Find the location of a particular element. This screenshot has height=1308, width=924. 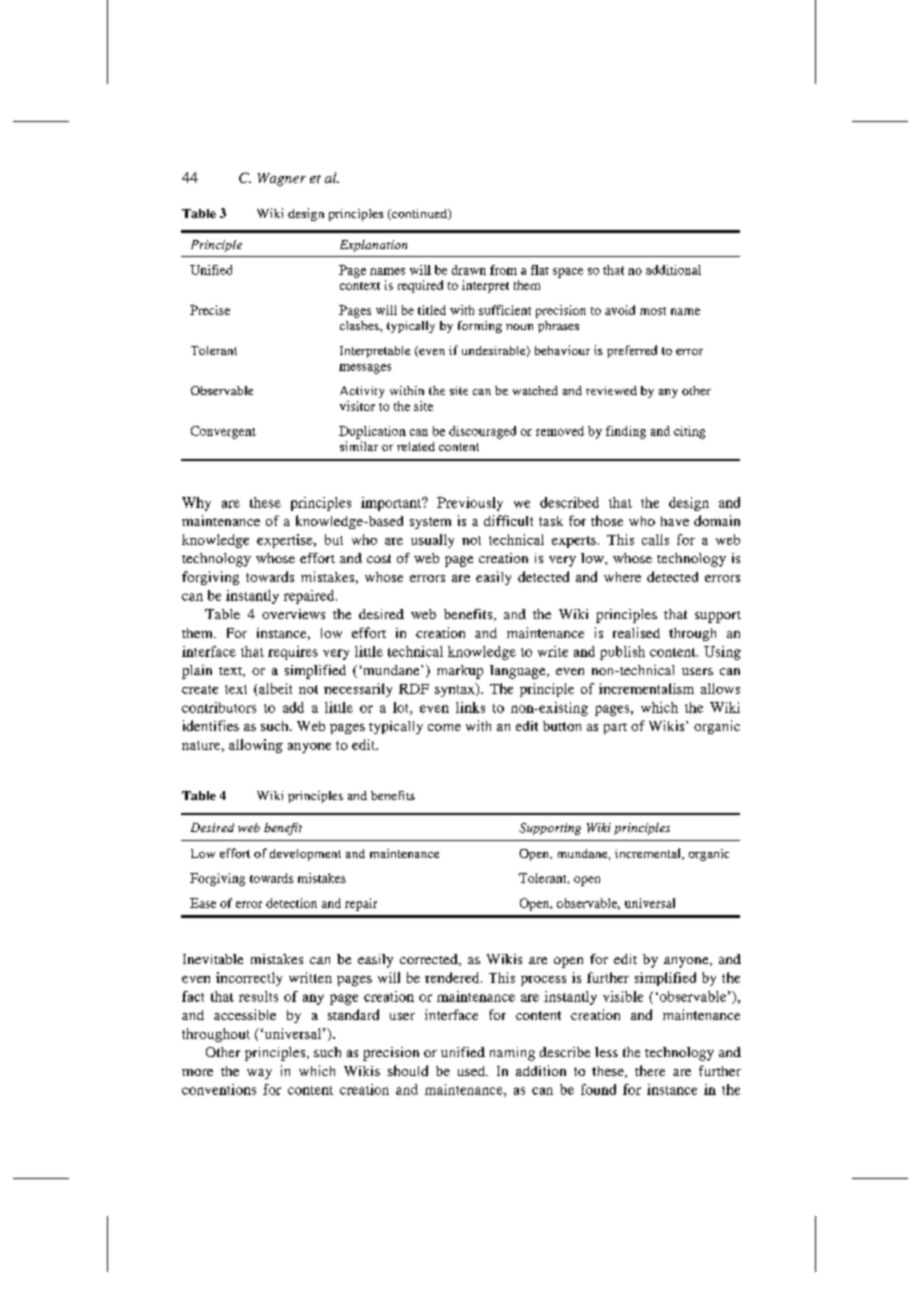

space is located at coordinates (568, 273).
